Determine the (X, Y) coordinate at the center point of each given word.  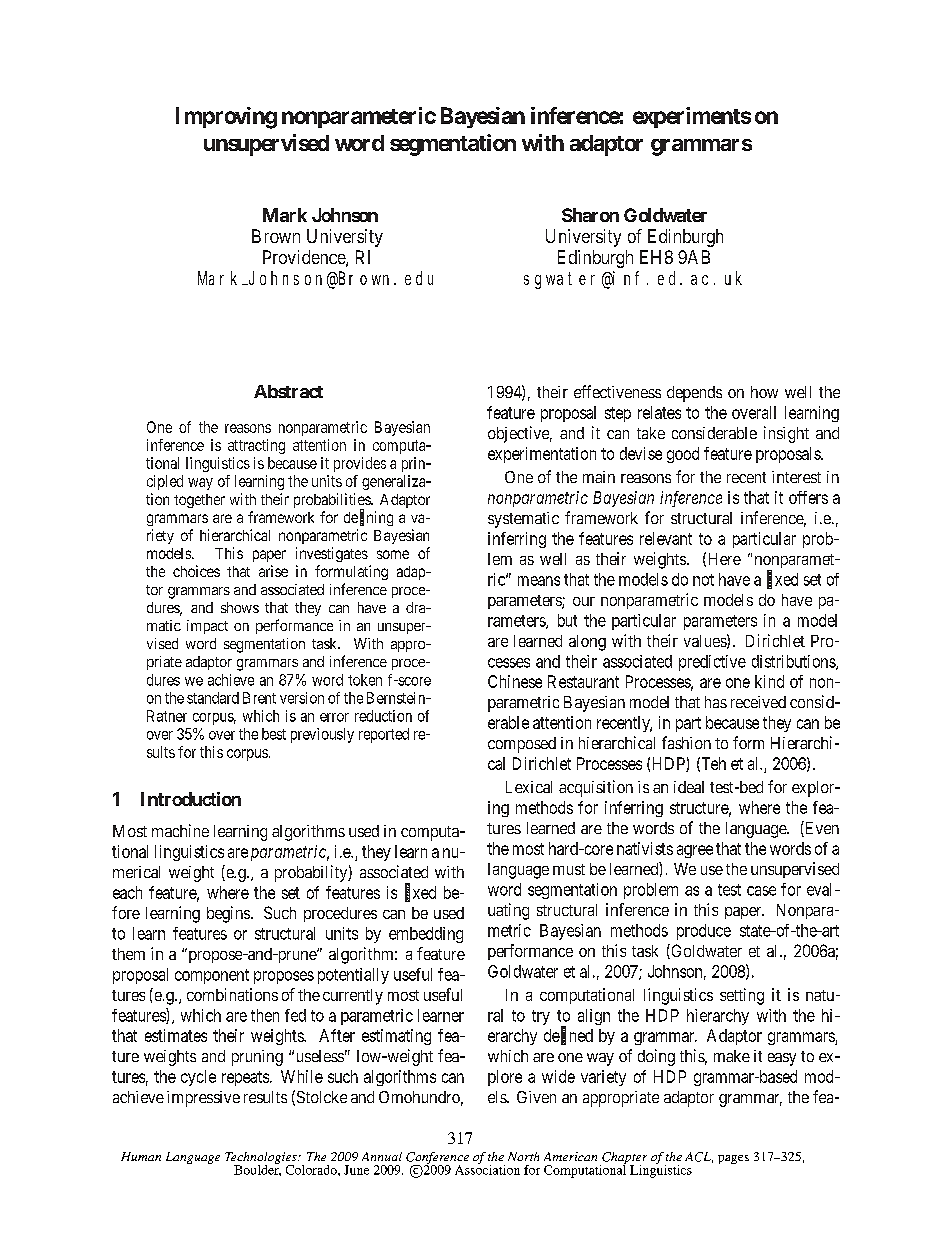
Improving (226, 118)
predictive (712, 663)
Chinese (515, 681)
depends (694, 394)
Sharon (590, 215)
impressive (203, 1099)
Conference (437, 1159)
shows (240, 607)
